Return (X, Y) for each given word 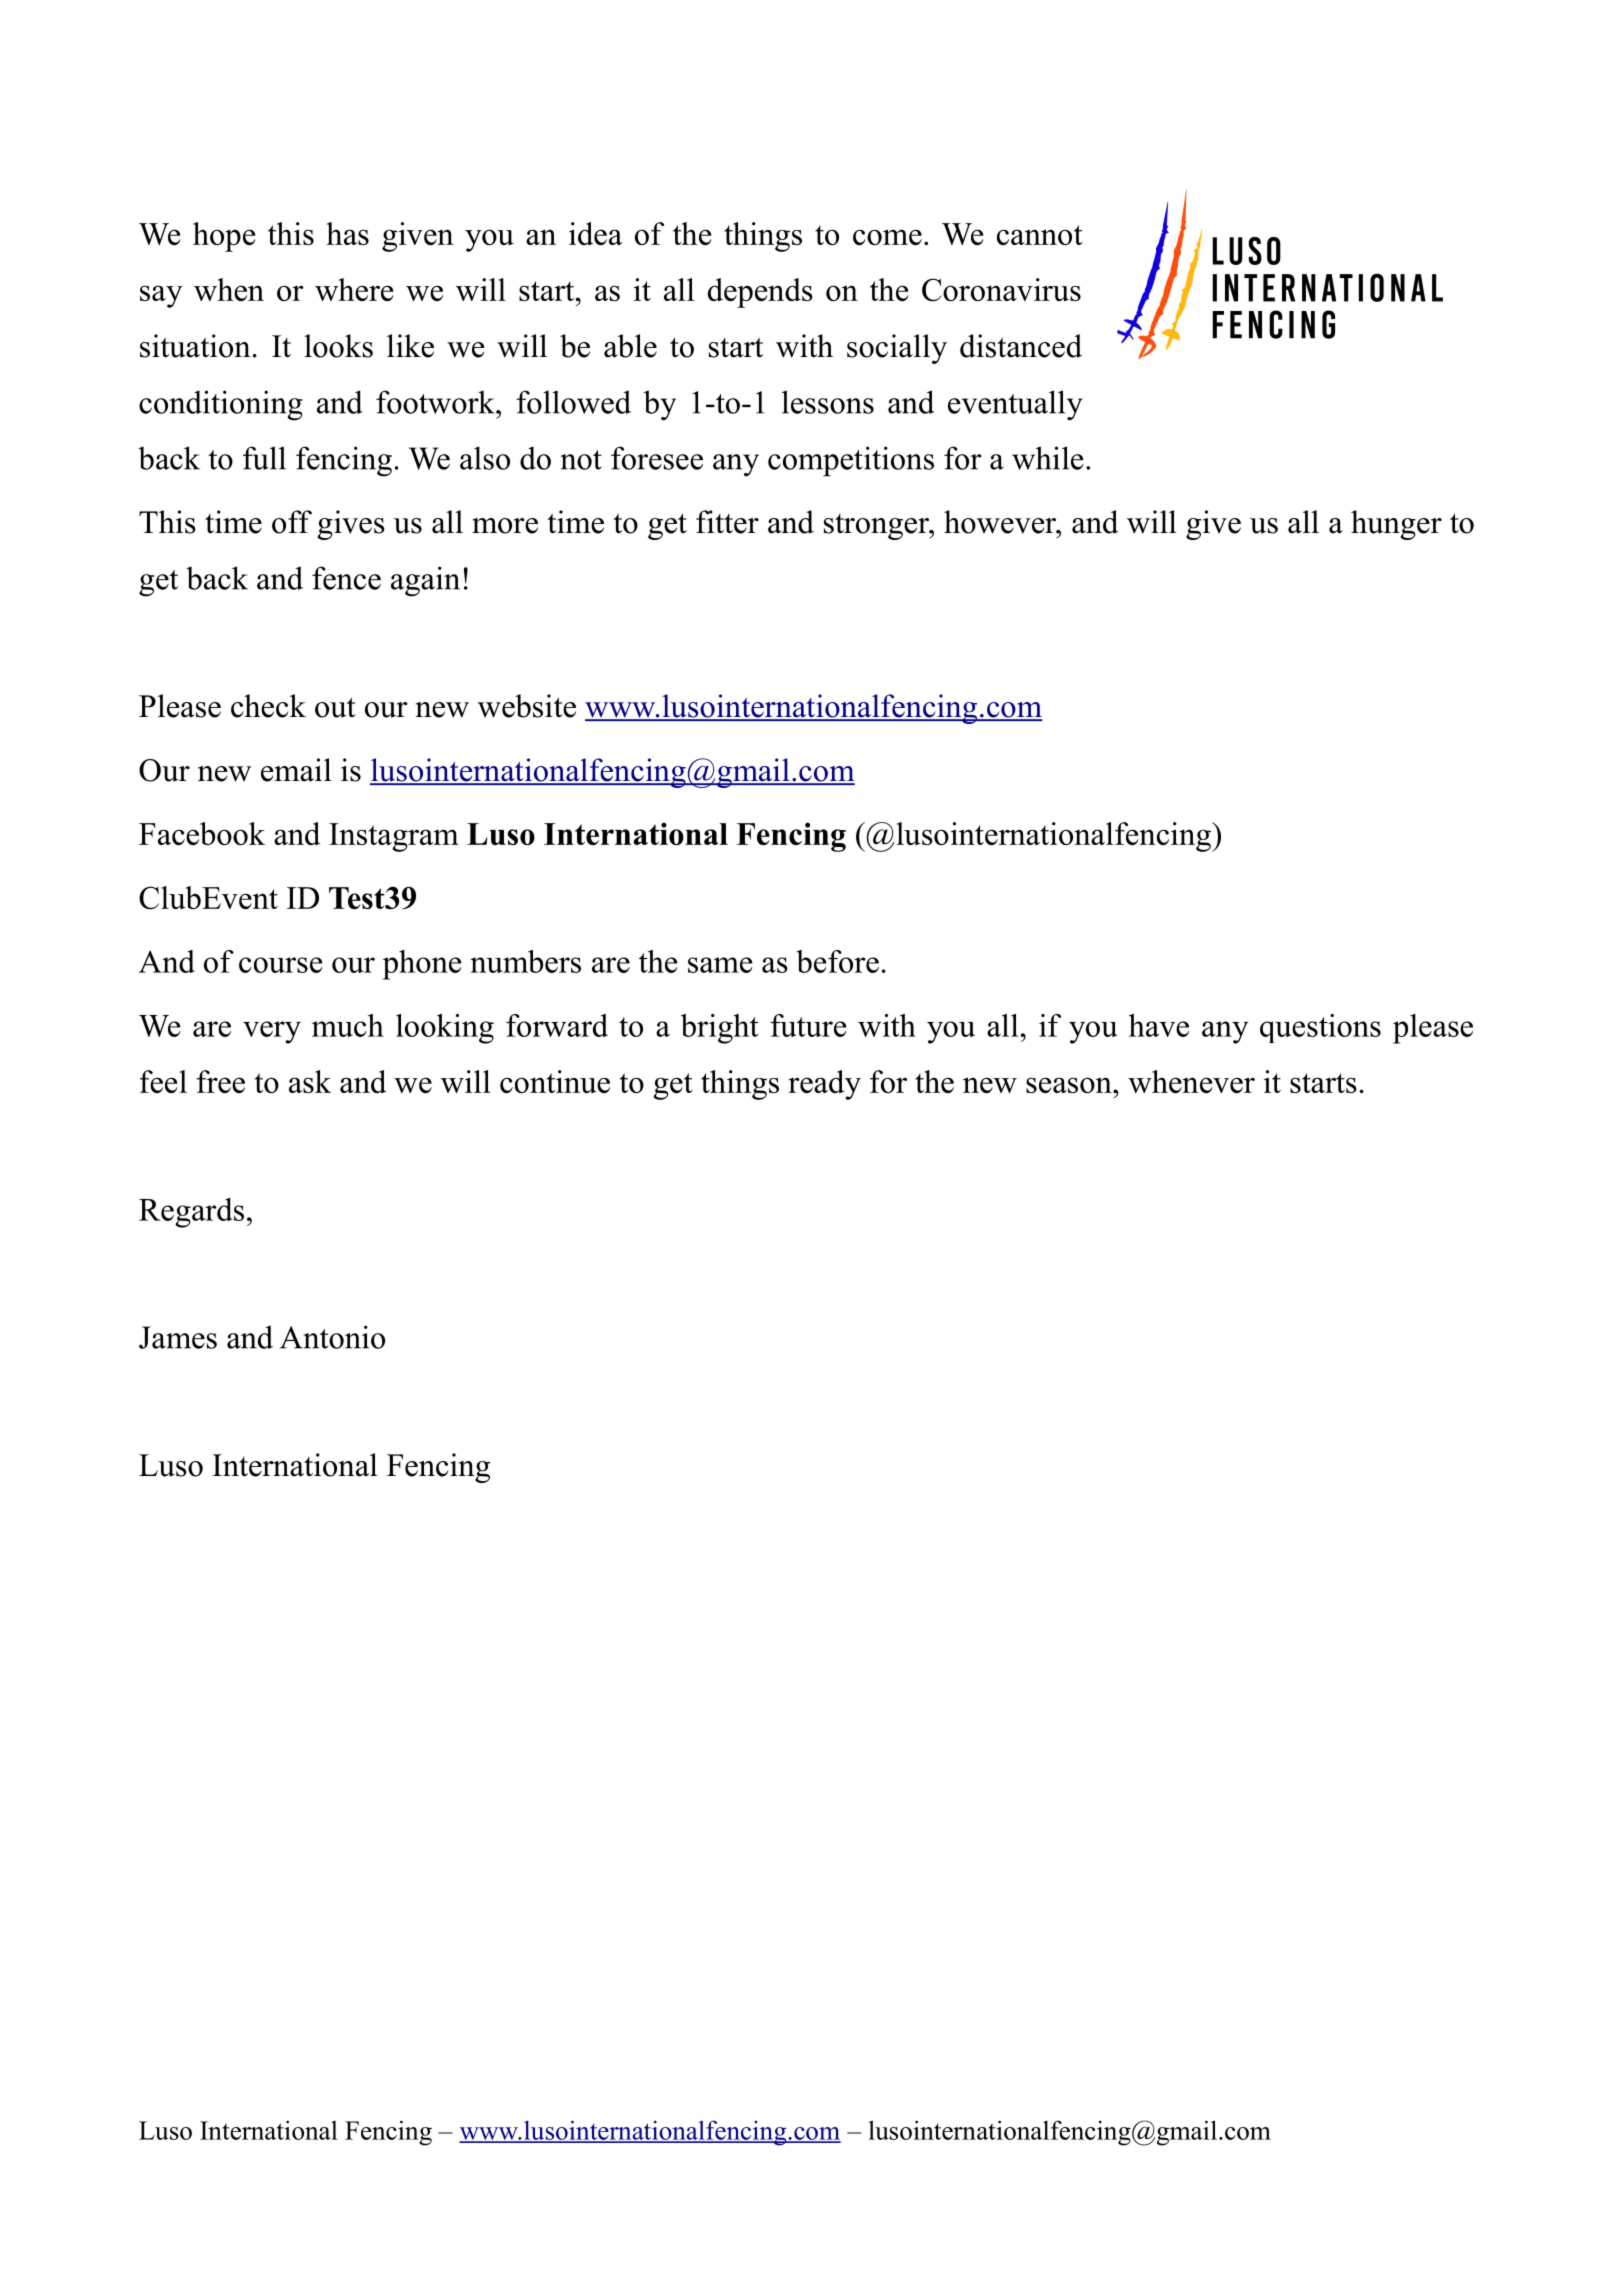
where (354, 289)
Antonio (332, 1337)
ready (824, 1085)
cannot (1040, 235)
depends (760, 293)
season (1070, 1085)
